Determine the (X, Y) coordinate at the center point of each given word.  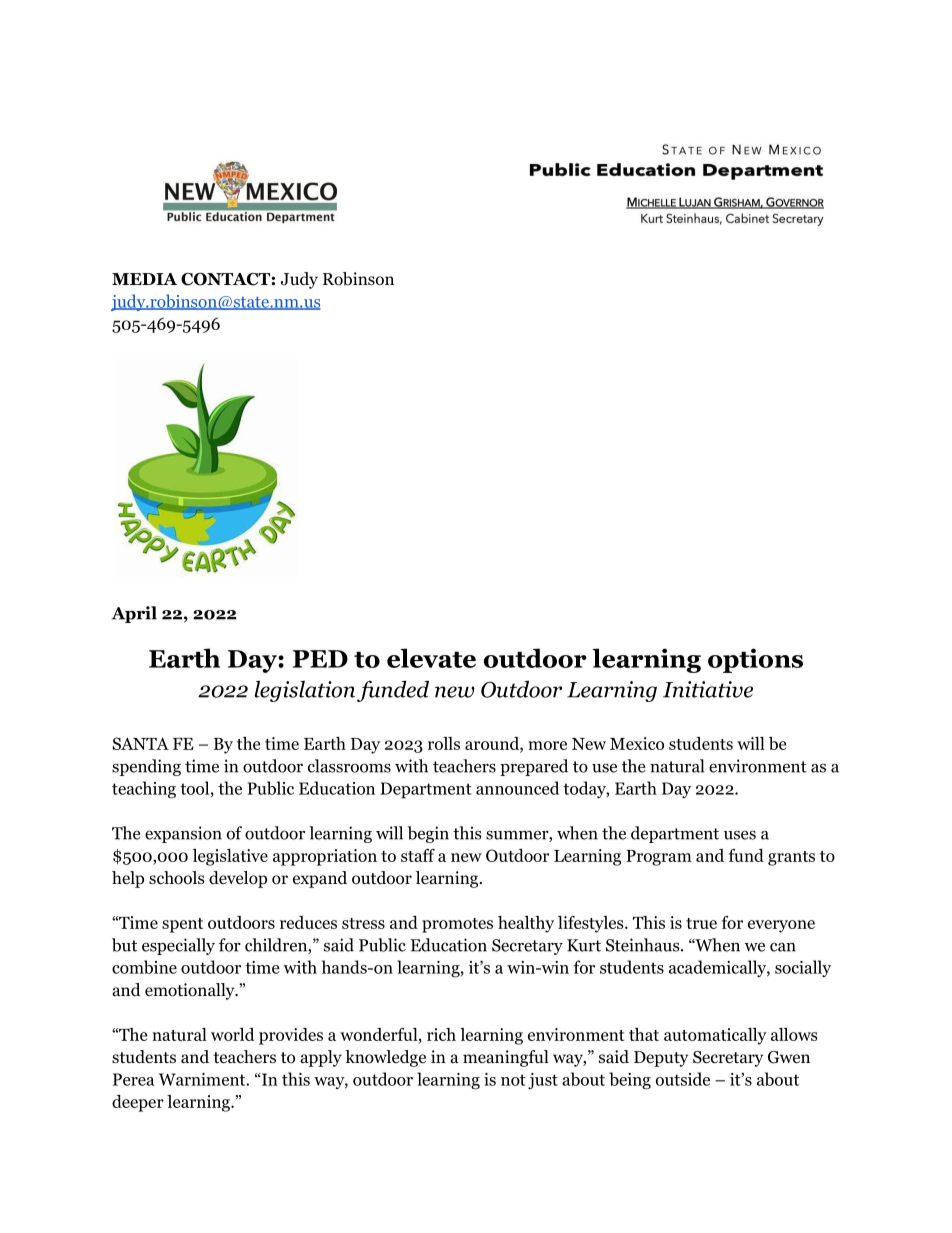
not (513, 1080)
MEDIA (144, 279)
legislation (305, 691)
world (233, 1034)
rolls (444, 743)
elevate (431, 658)
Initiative (708, 689)
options (755, 660)
